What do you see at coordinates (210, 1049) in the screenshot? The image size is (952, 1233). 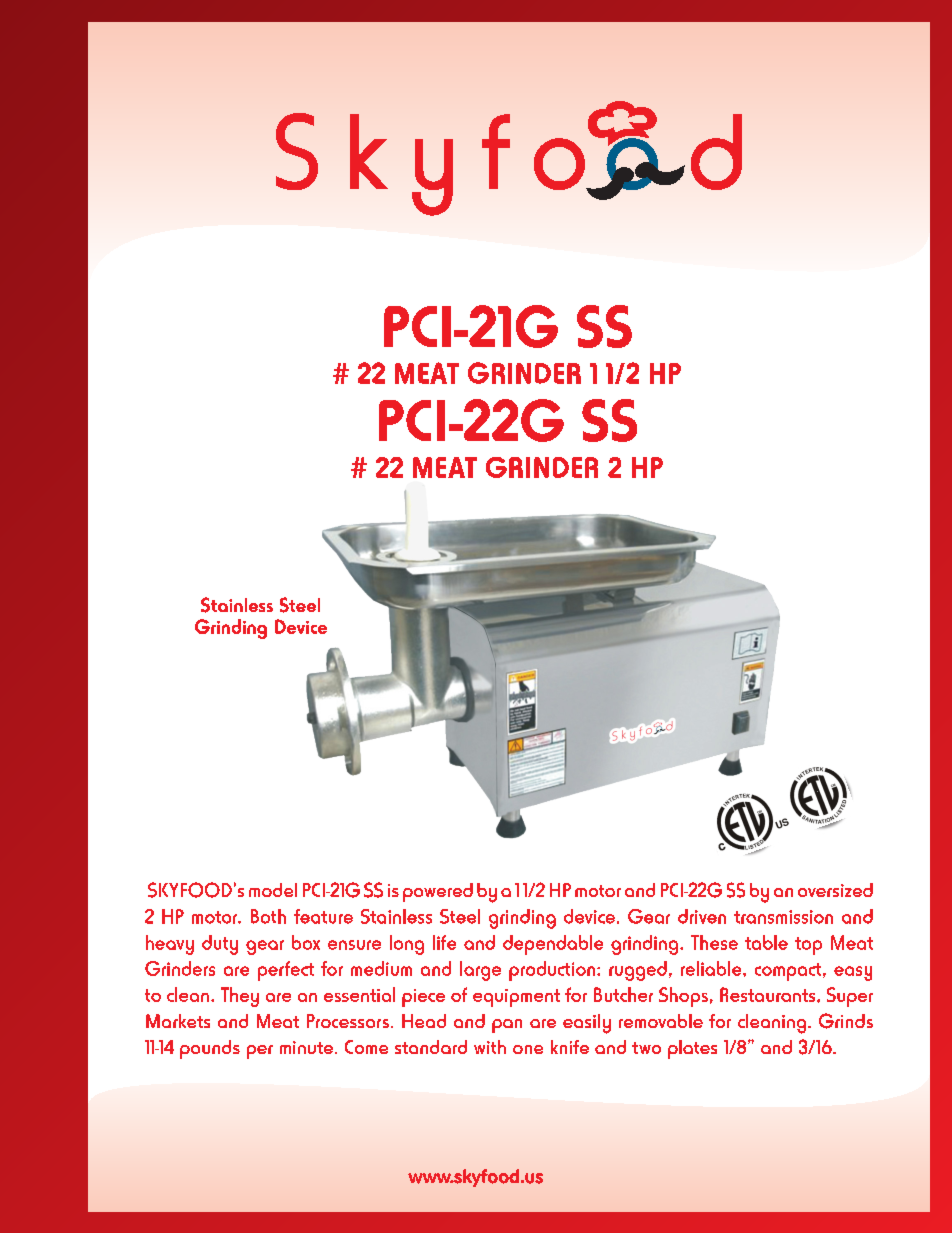 I see `pounds` at bounding box center [210, 1049].
